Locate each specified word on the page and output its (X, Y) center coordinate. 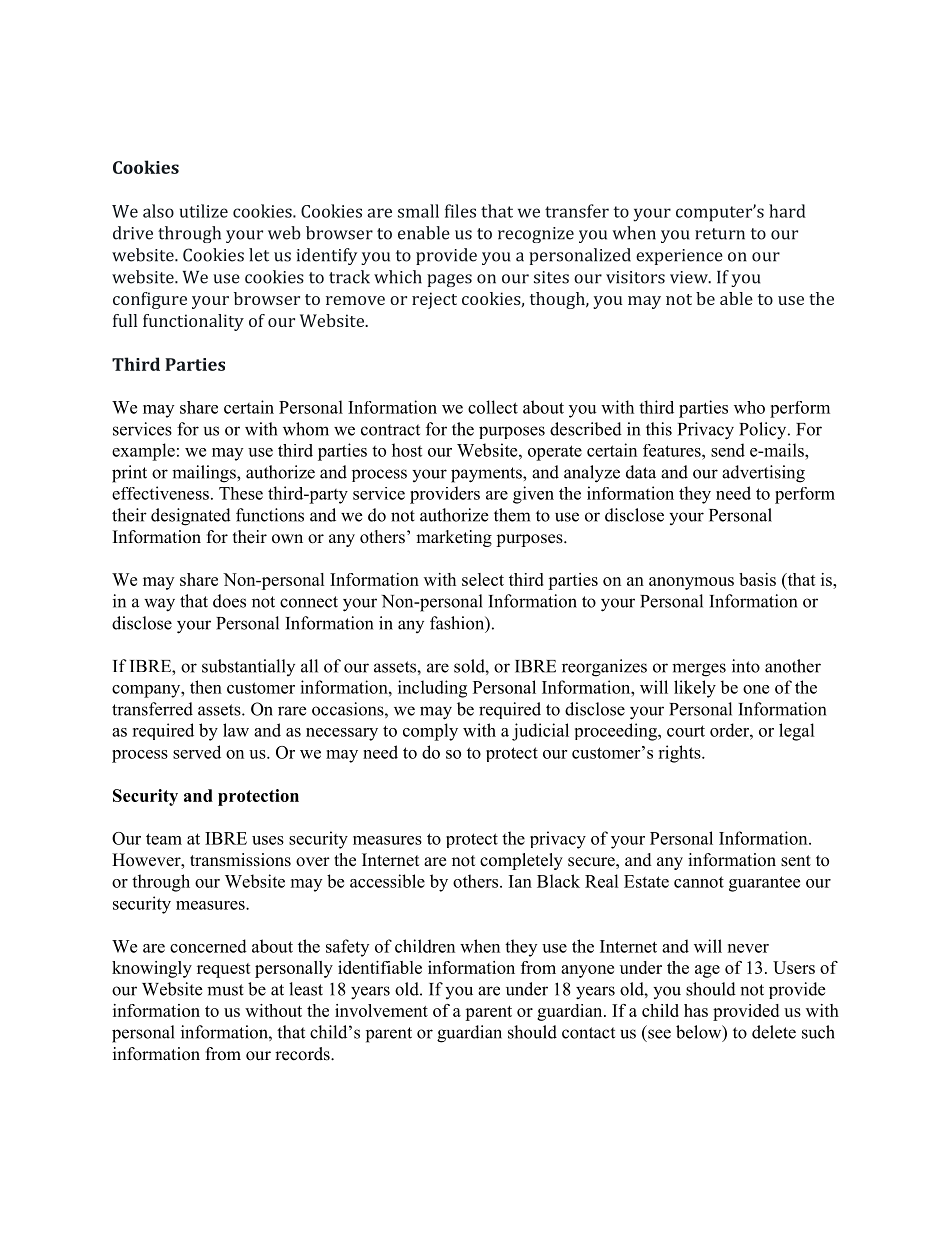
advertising (763, 474)
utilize (204, 211)
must (225, 990)
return (720, 234)
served (197, 752)
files (460, 211)
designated (191, 517)
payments (487, 475)
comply (430, 732)
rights (680, 754)
